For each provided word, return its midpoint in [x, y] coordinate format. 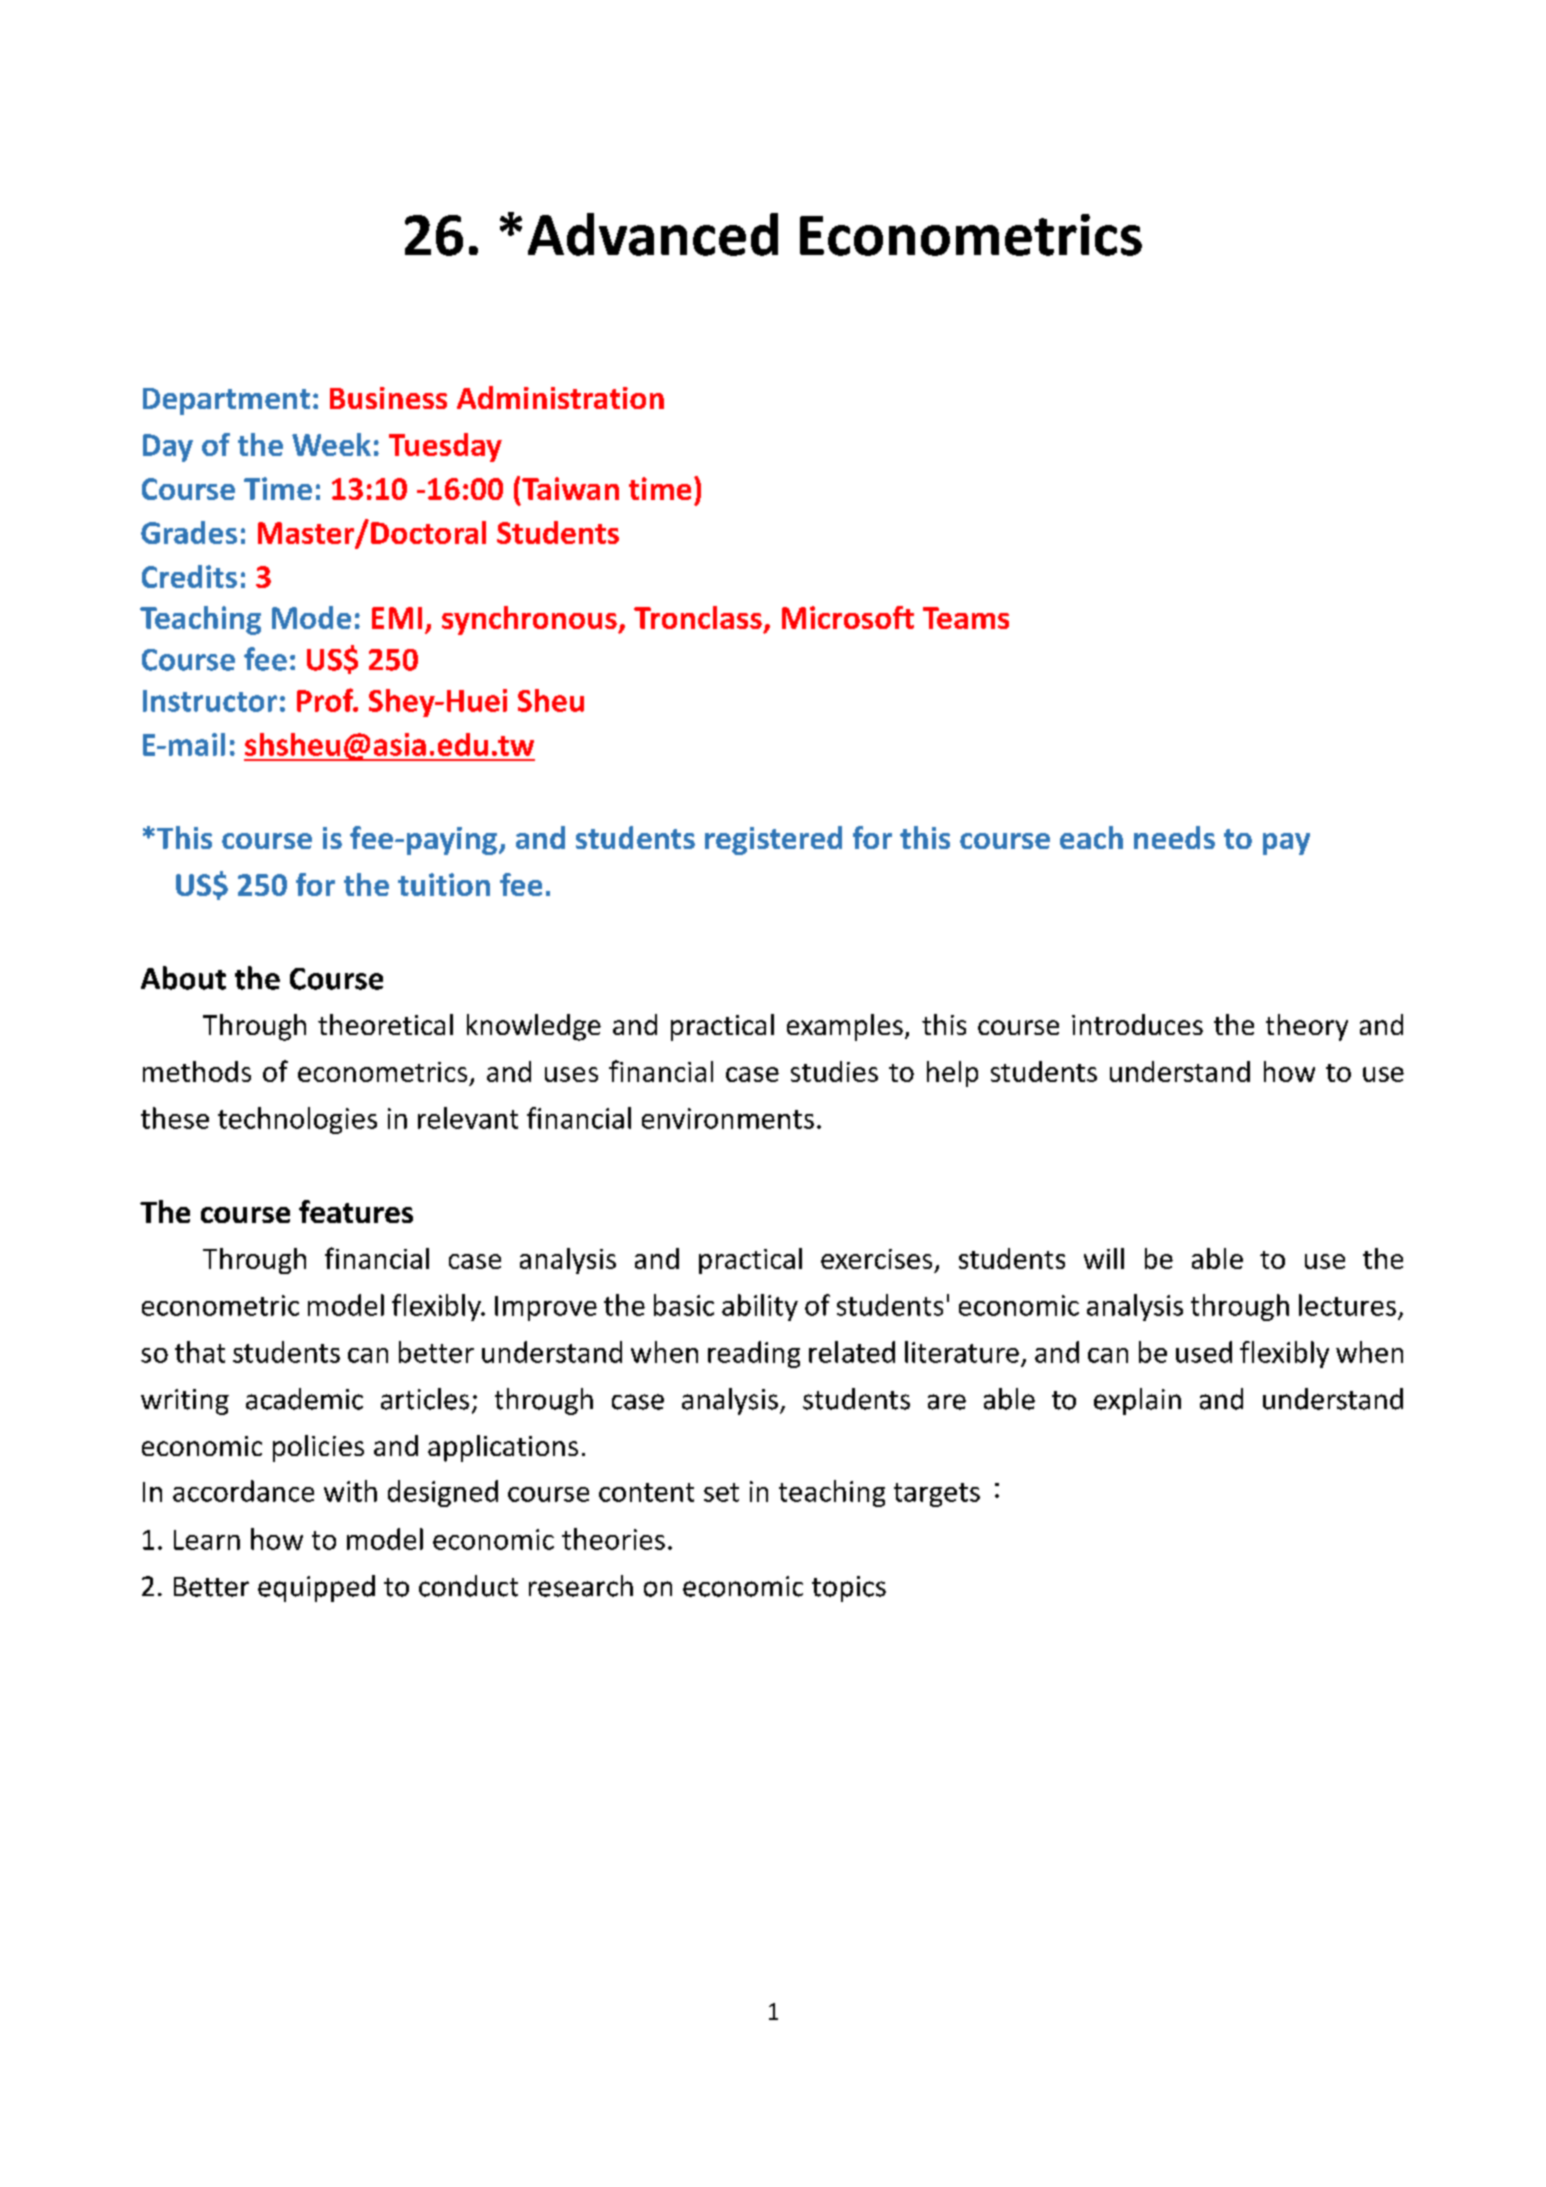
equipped [316, 1588]
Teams [966, 618]
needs [1174, 837]
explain [1137, 1401]
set [721, 1492]
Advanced [653, 234]
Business [388, 398]
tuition [444, 884]
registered [773, 840]
